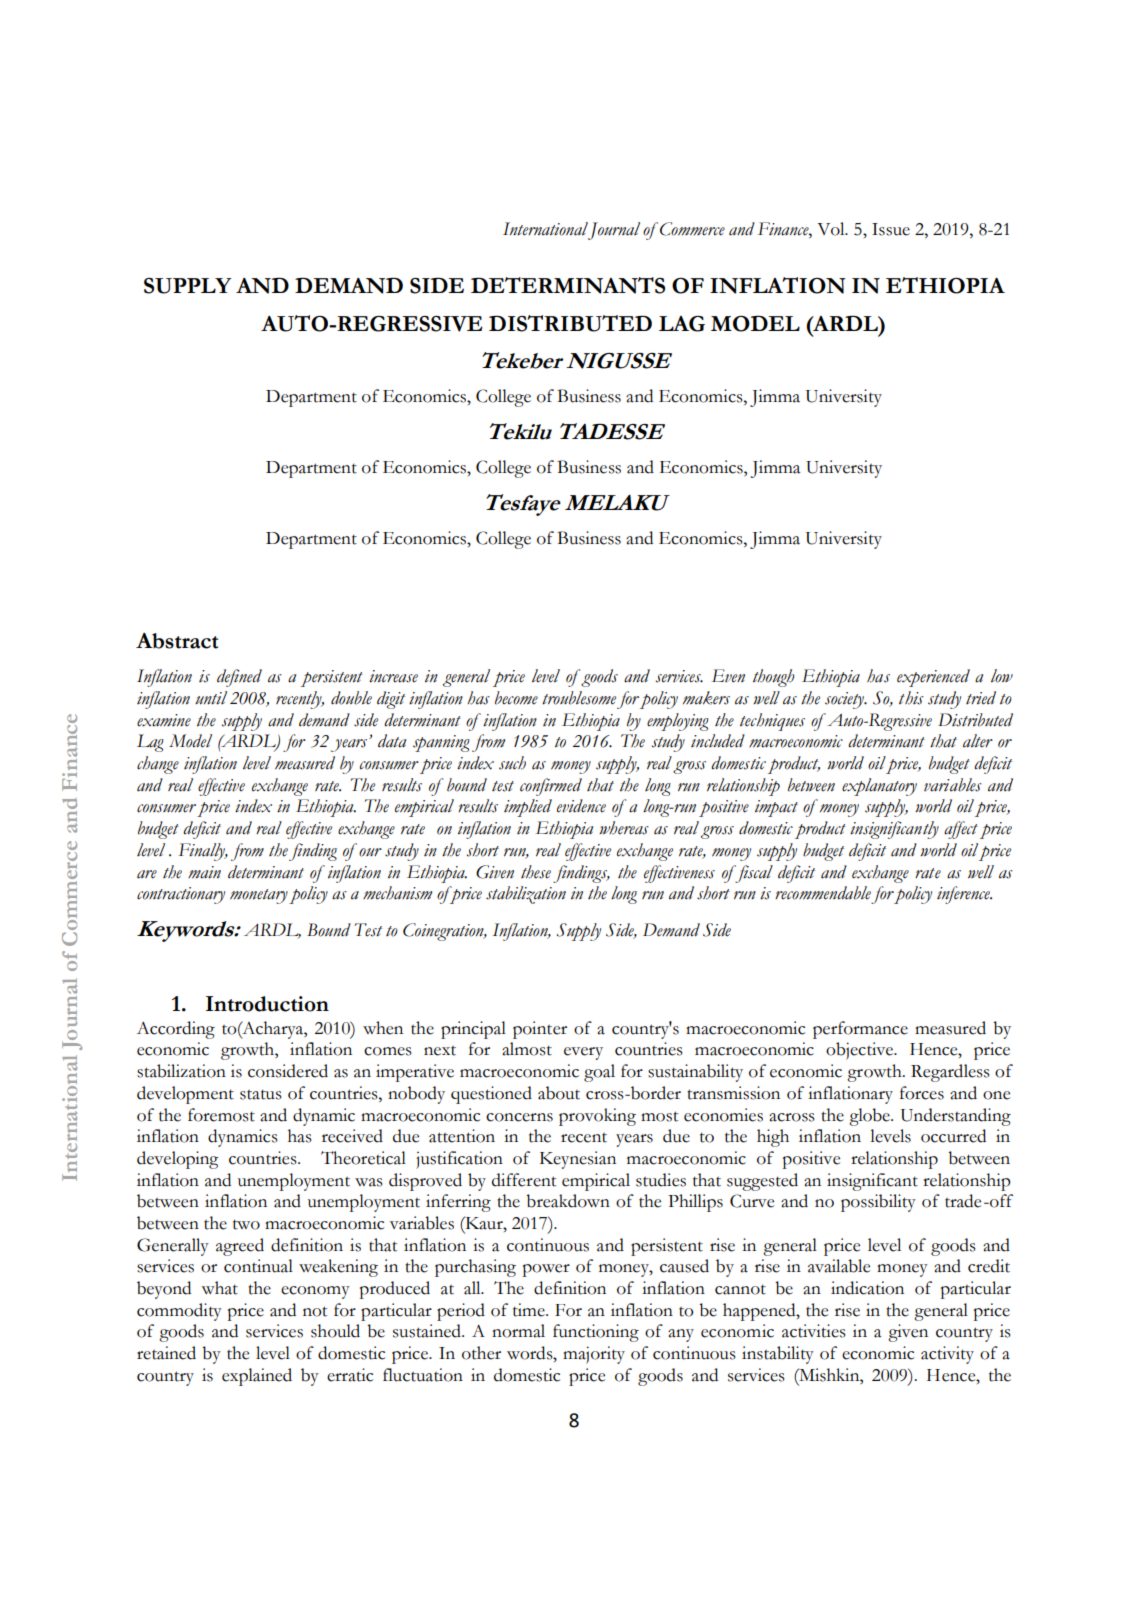  What do you see at coordinates (832, 229) in the document?
I see `Vol` at bounding box center [832, 229].
